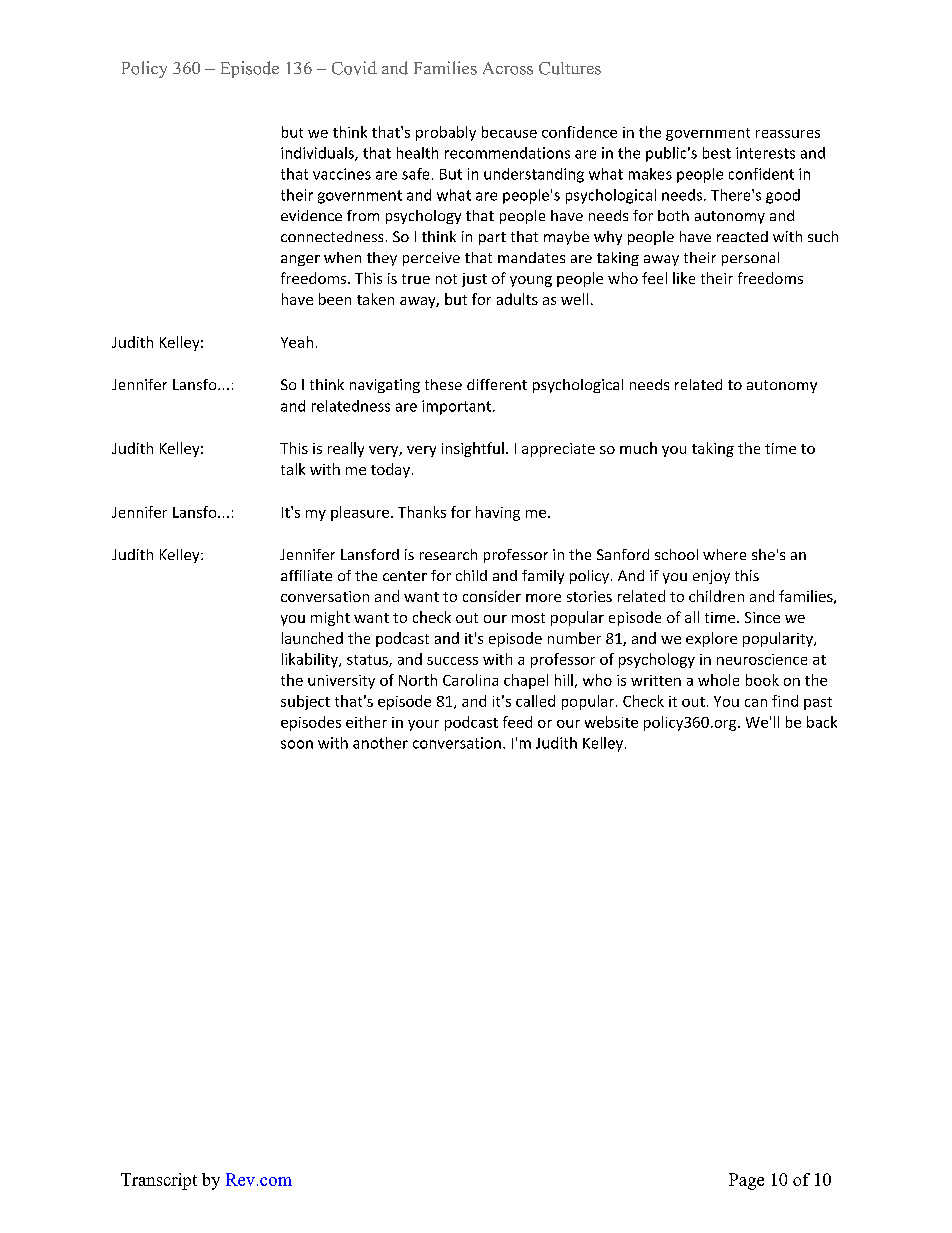 This screenshot has width=952, height=1233. I want to click on Transcript, so click(159, 1181).
